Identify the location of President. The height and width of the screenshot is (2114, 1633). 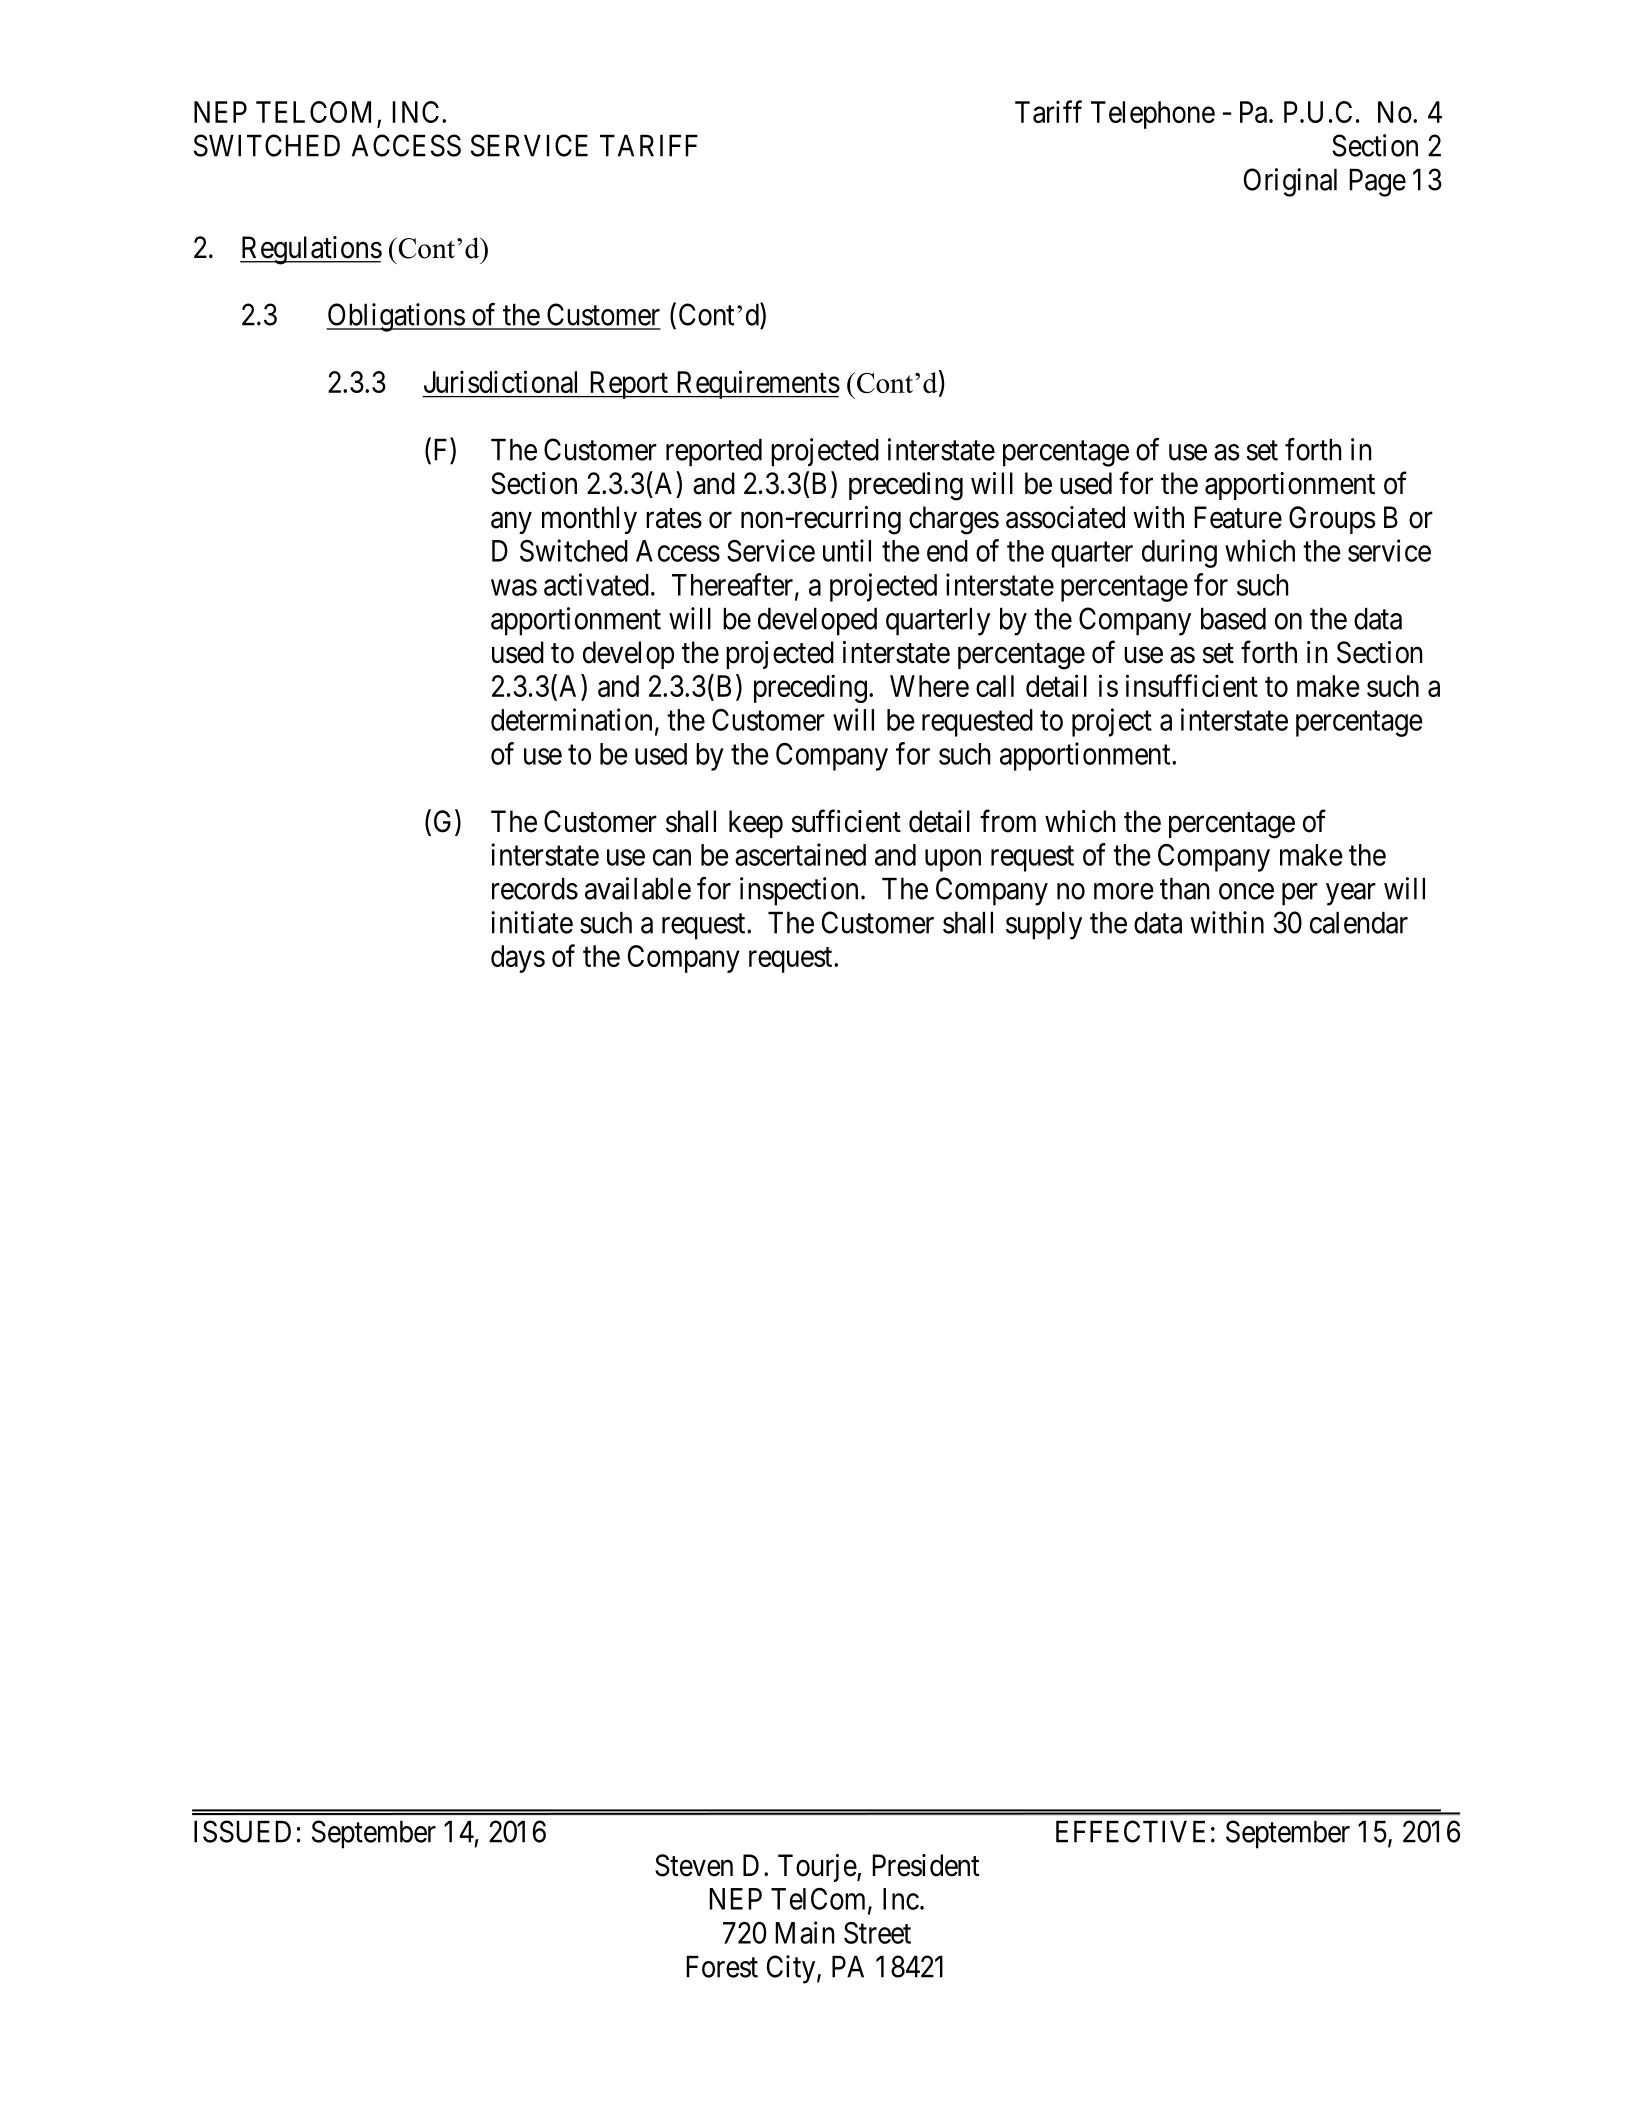
(925, 1865).
